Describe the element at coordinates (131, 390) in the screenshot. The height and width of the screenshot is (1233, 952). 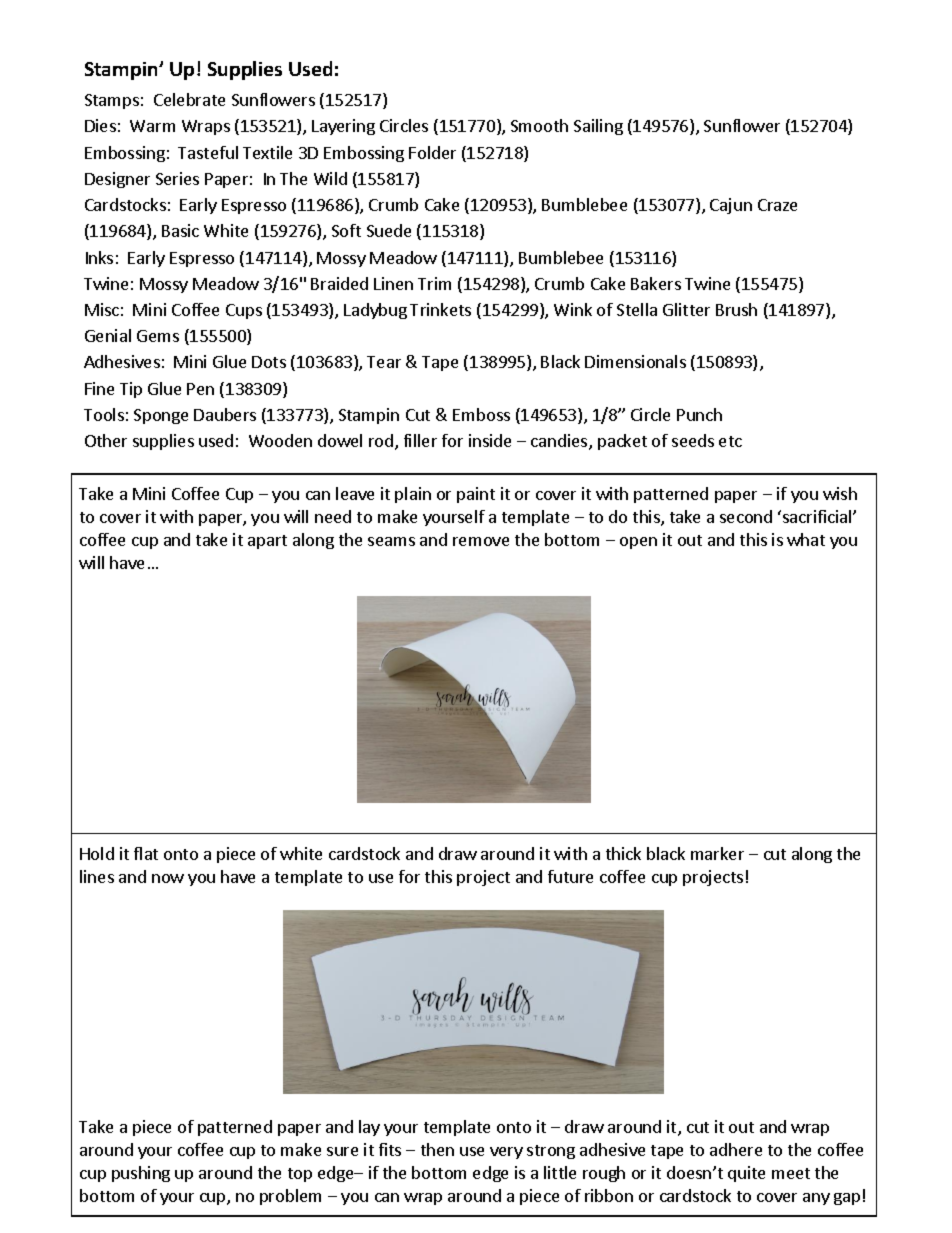
I see `Tip` at that location.
